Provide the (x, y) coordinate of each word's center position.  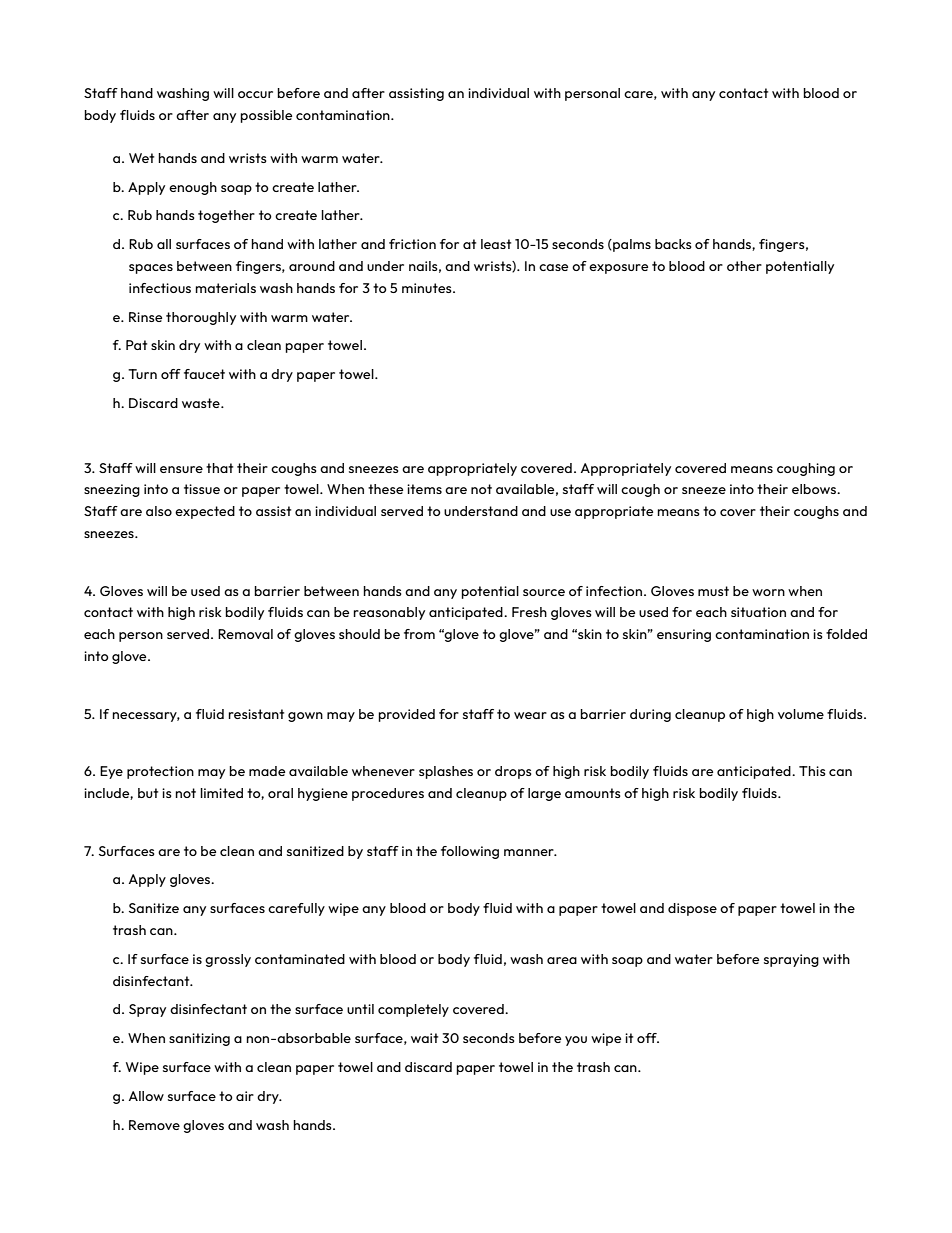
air (245, 1096)
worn (768, 592)
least (496, 244)
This (812, 771)
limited (221, 793)
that (219, 468)
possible (266, 116)
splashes (446, 772)
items (424, 489)
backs (673, 244)
